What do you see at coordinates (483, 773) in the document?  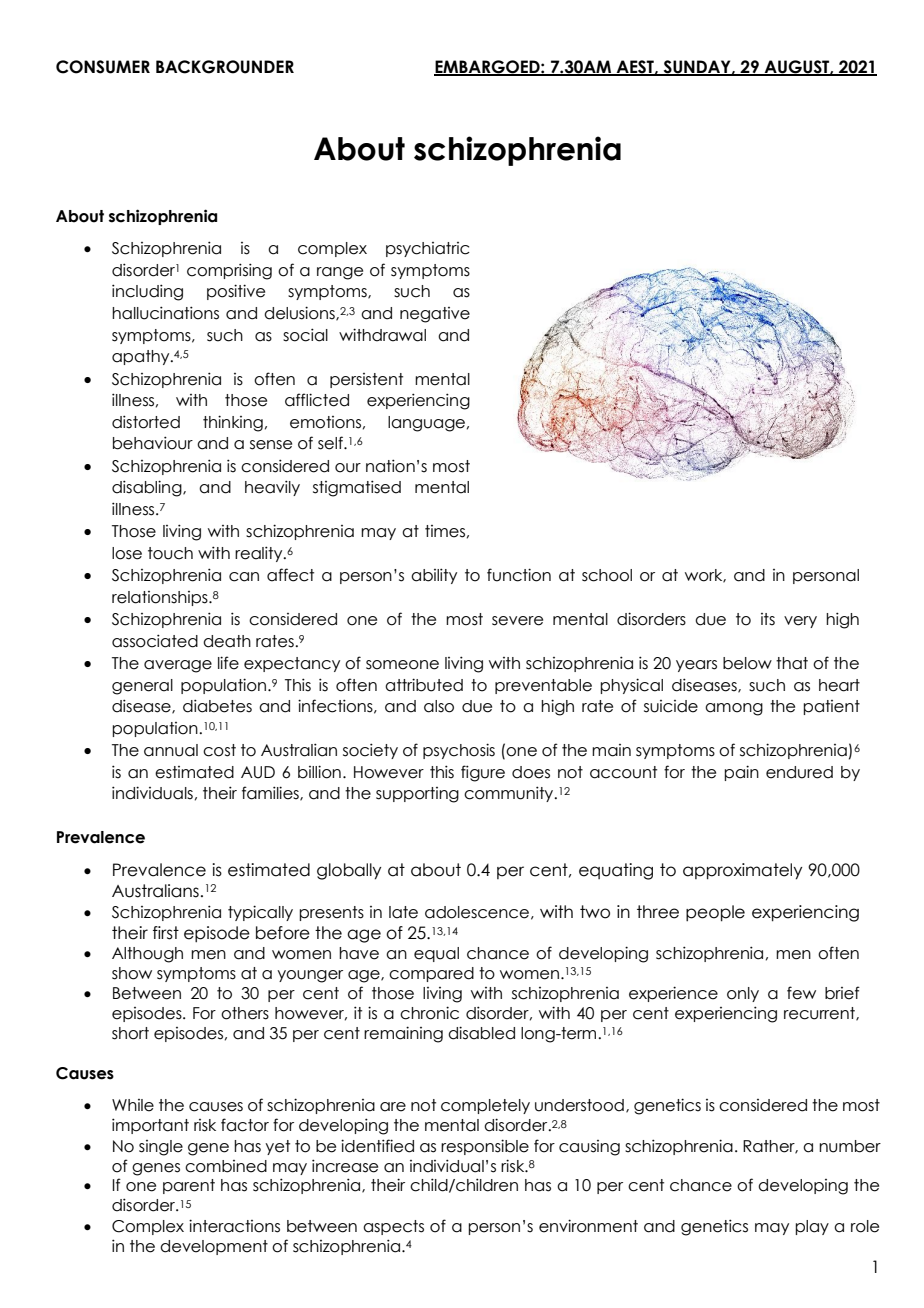 I see `figure` at bounding box center [483, 773].
